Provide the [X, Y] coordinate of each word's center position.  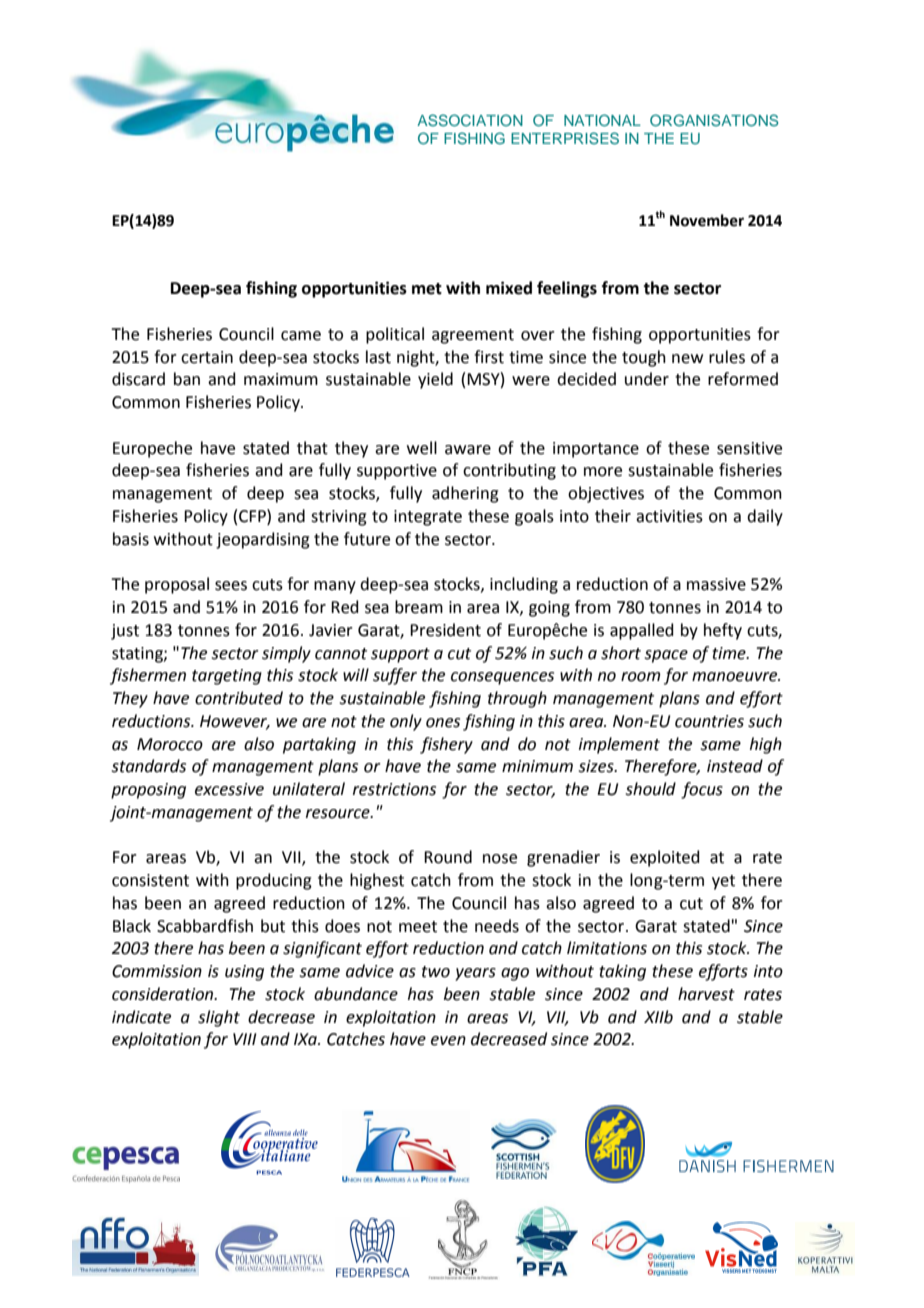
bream [419, 607]
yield [435, 380]
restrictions [394, 789]
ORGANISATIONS [714, 120]
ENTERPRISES [565, 138]
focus [702, 790]
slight [219, 1018]
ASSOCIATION [470, 120]
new [687, 359]
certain [207, 357]
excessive [229, 789]
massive [716, 584]
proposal [177, 585]
